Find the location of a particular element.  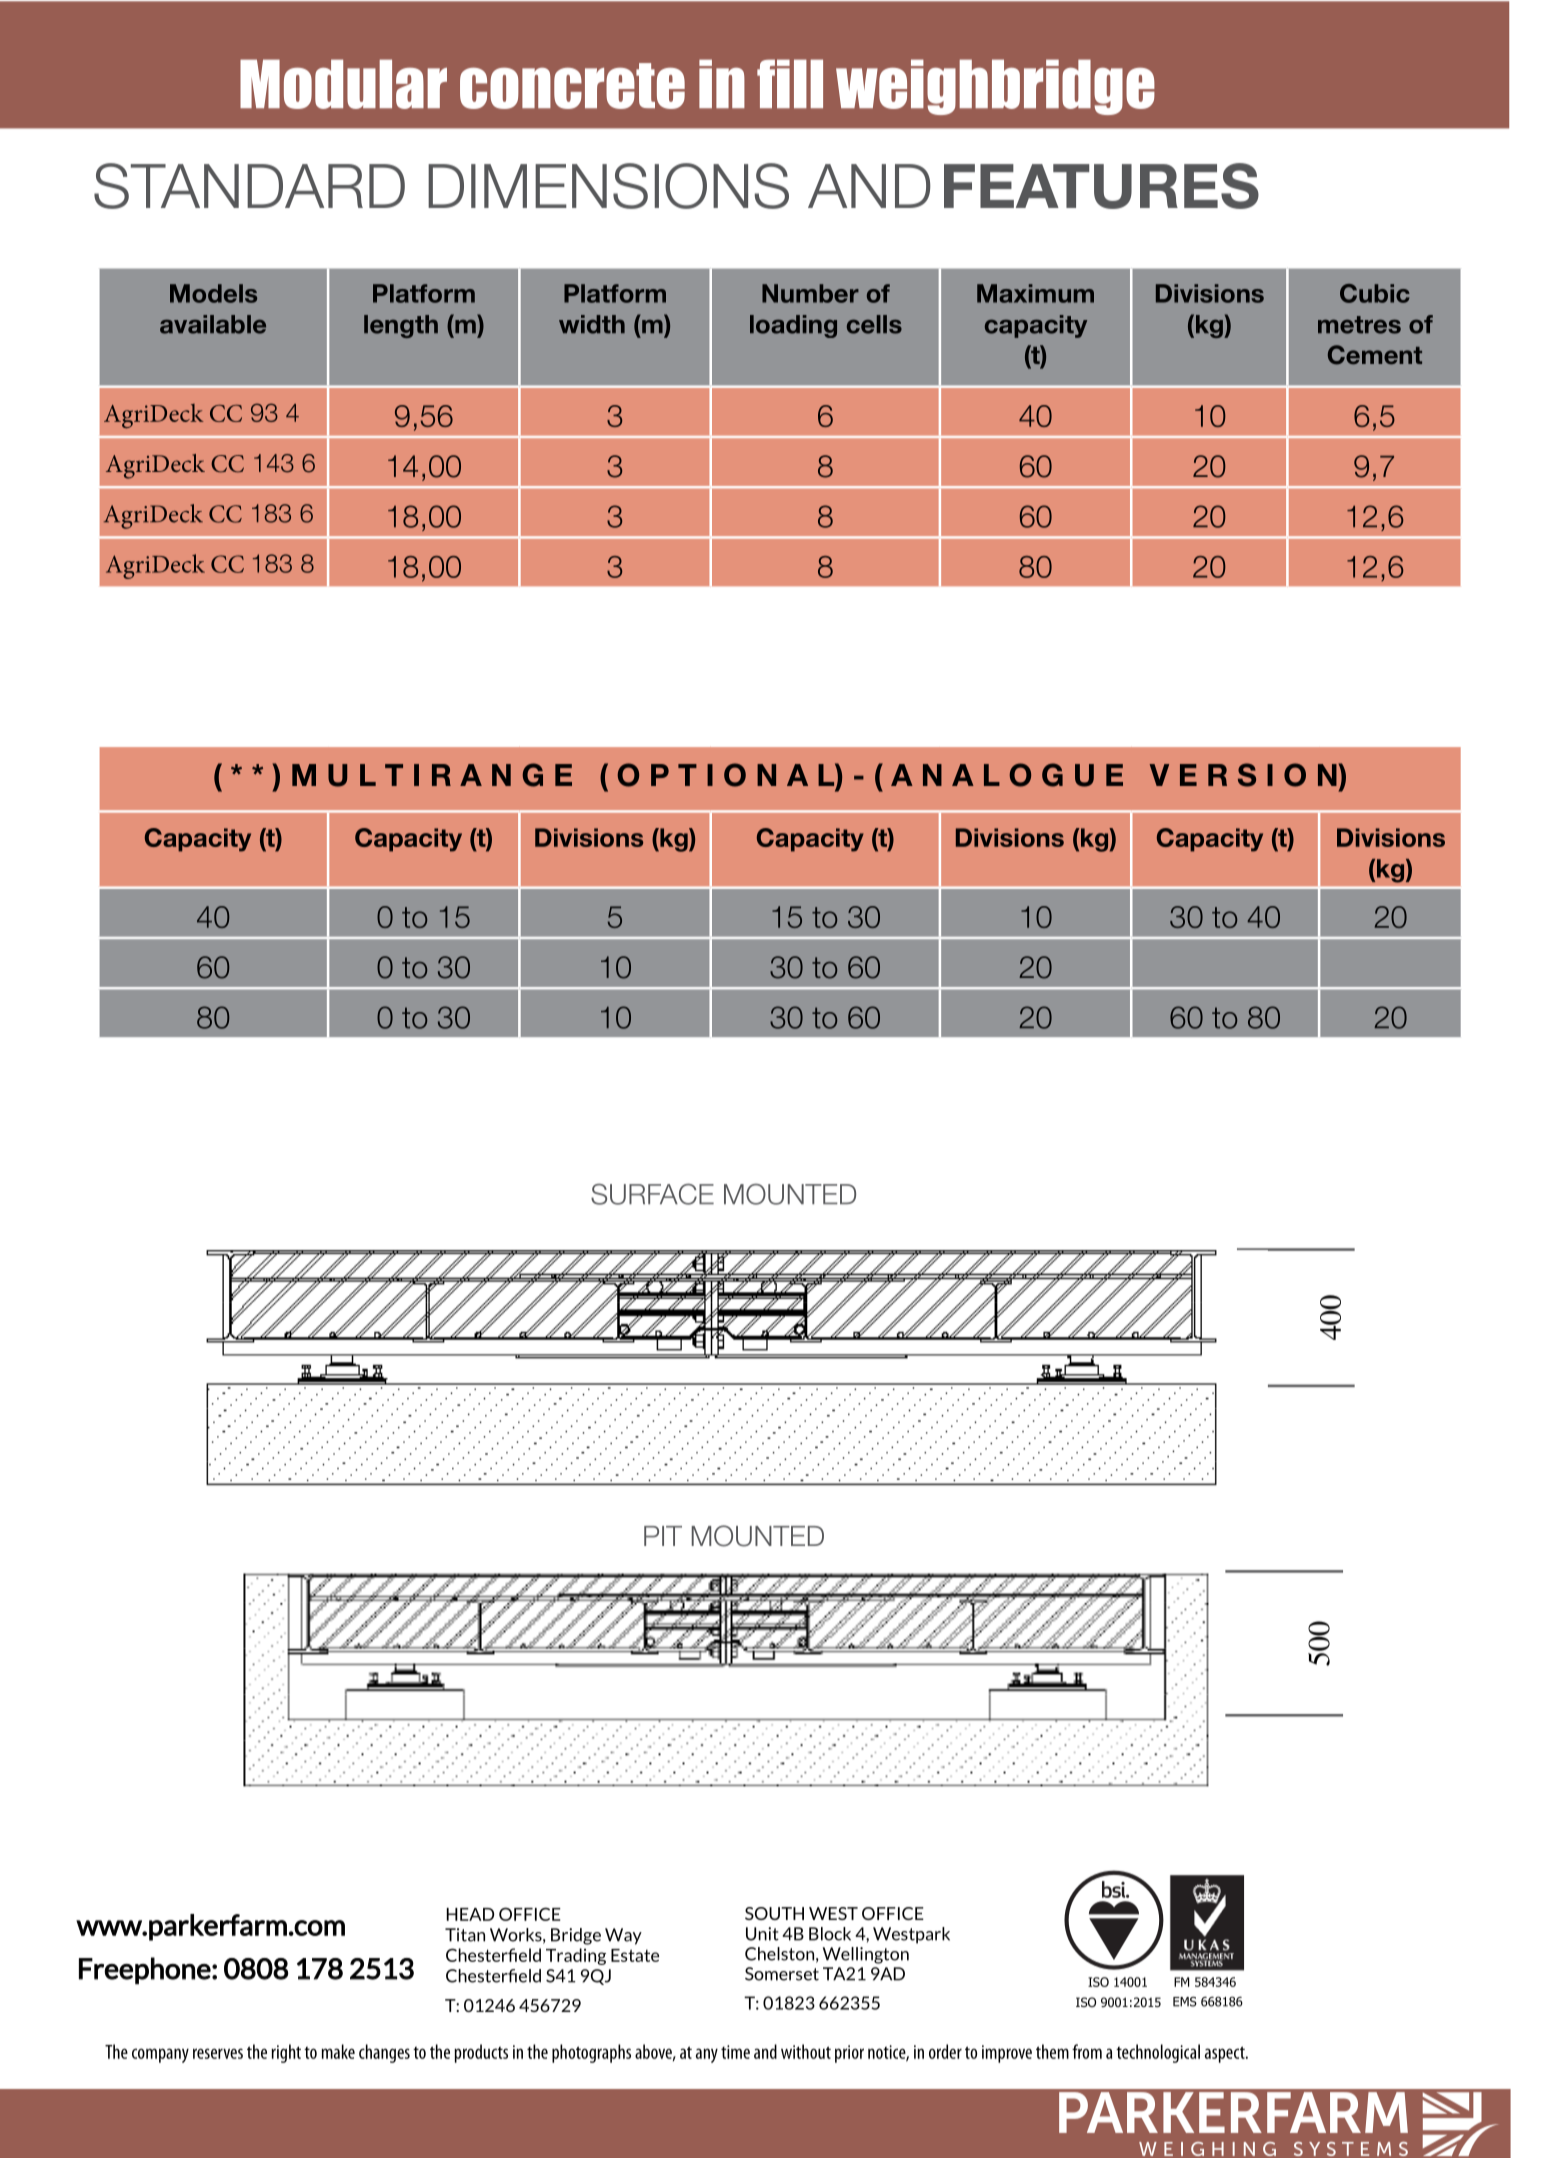

Number is located at coordinates (810, 293).
